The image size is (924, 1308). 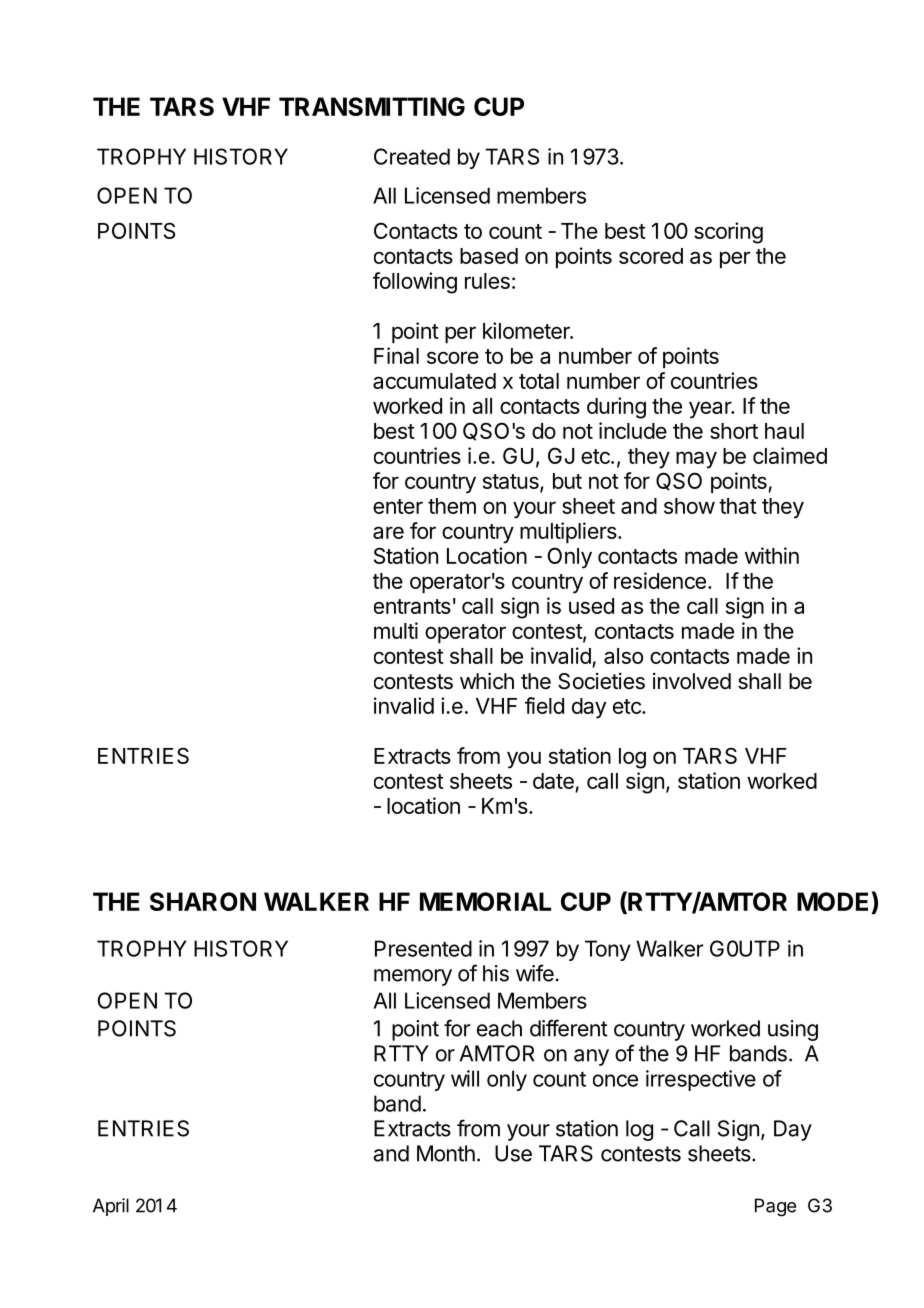 What do you see at coordinates (452, 506) in the page?
I see `them` at bounding box center [452, 506].
